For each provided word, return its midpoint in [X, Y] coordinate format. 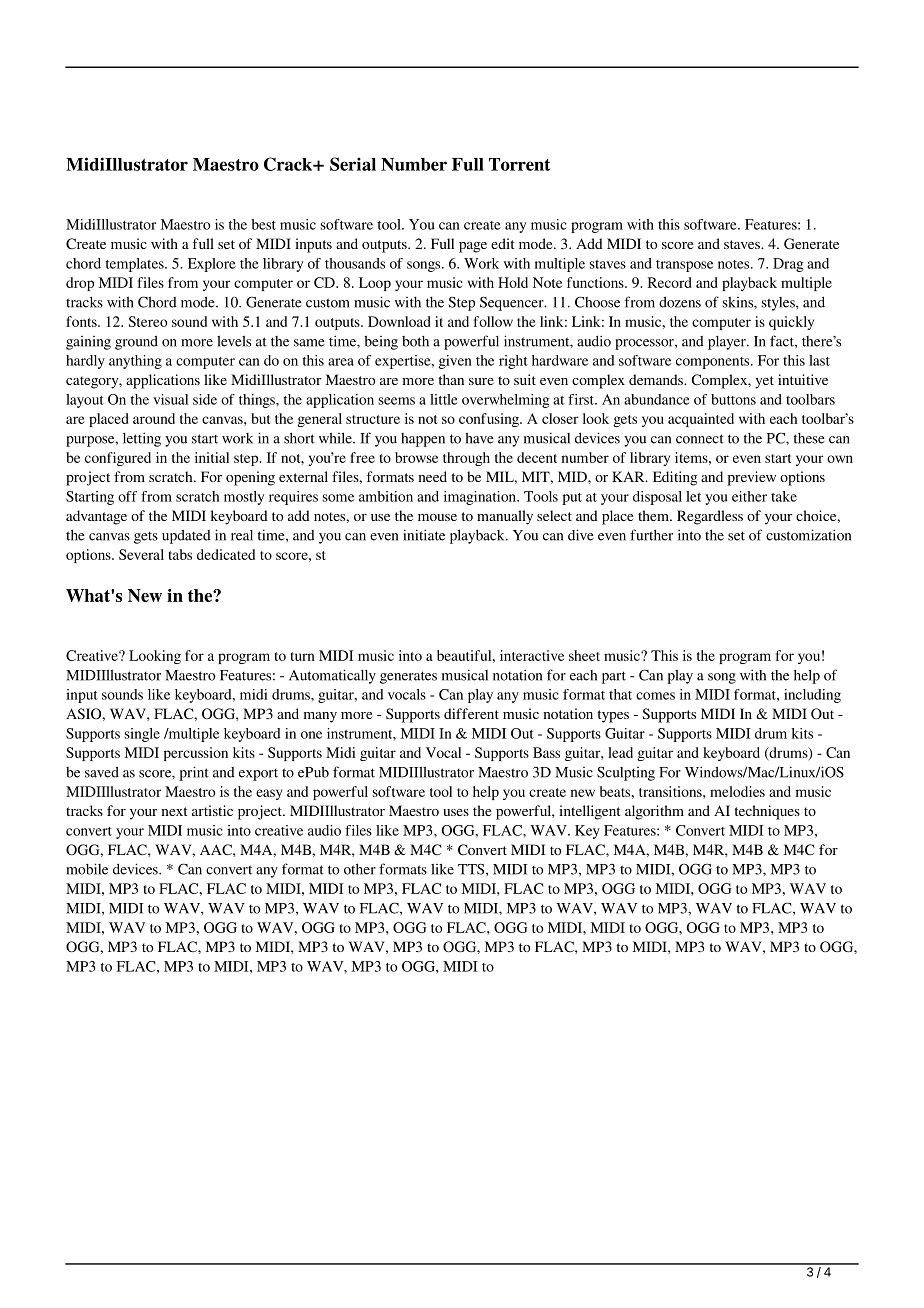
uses [456, 812]
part [614, 677]
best [263, 224]
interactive [532, 655]
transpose [684, 266]
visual [170, 399]
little [444, 399]
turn [303, 656]
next [174, 811]
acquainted [701, 420]
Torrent [519, 164]
